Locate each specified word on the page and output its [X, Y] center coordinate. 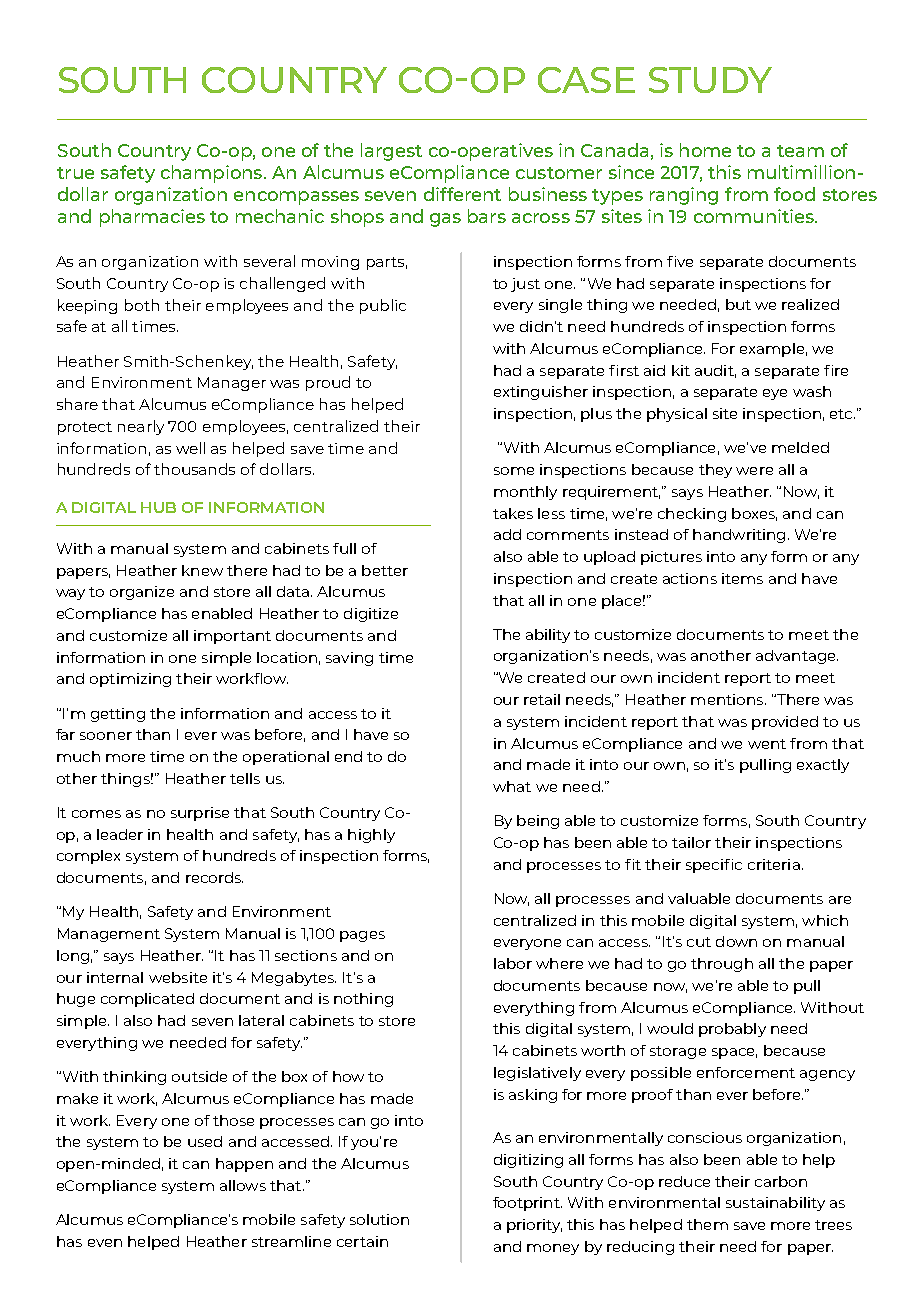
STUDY [710, 80]
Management [109, 935]
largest [391, 152]
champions [211, 174]
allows [243, 1185]
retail [542, 699]
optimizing [130, 680]
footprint [527, 1204]
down [736, 941]
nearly [141, 427]
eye [775, 394]
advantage [797, 657]
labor [513, 963]
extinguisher [541, 393]
